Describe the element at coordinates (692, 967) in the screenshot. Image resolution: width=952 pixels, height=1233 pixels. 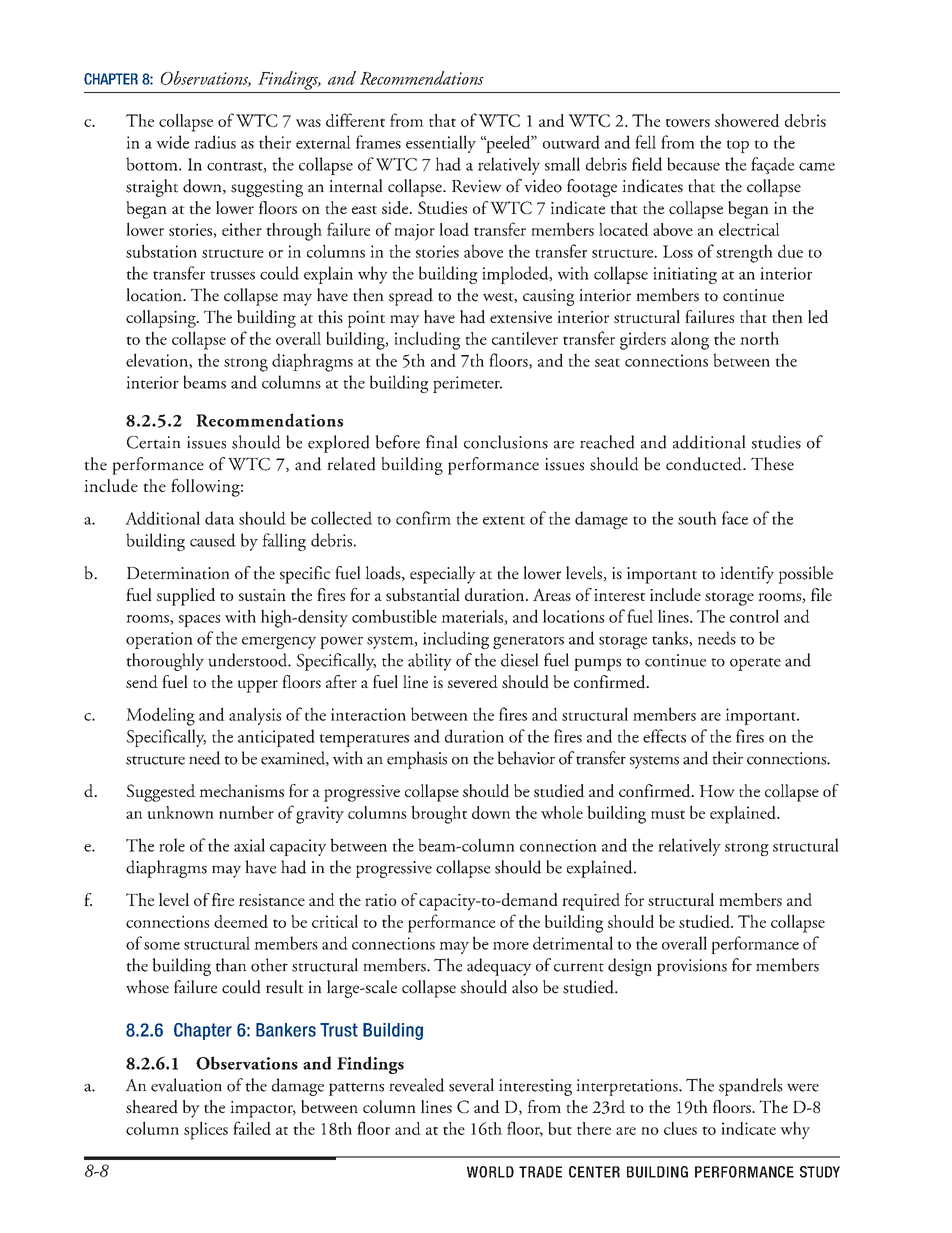
I see `provisions` at that location.
